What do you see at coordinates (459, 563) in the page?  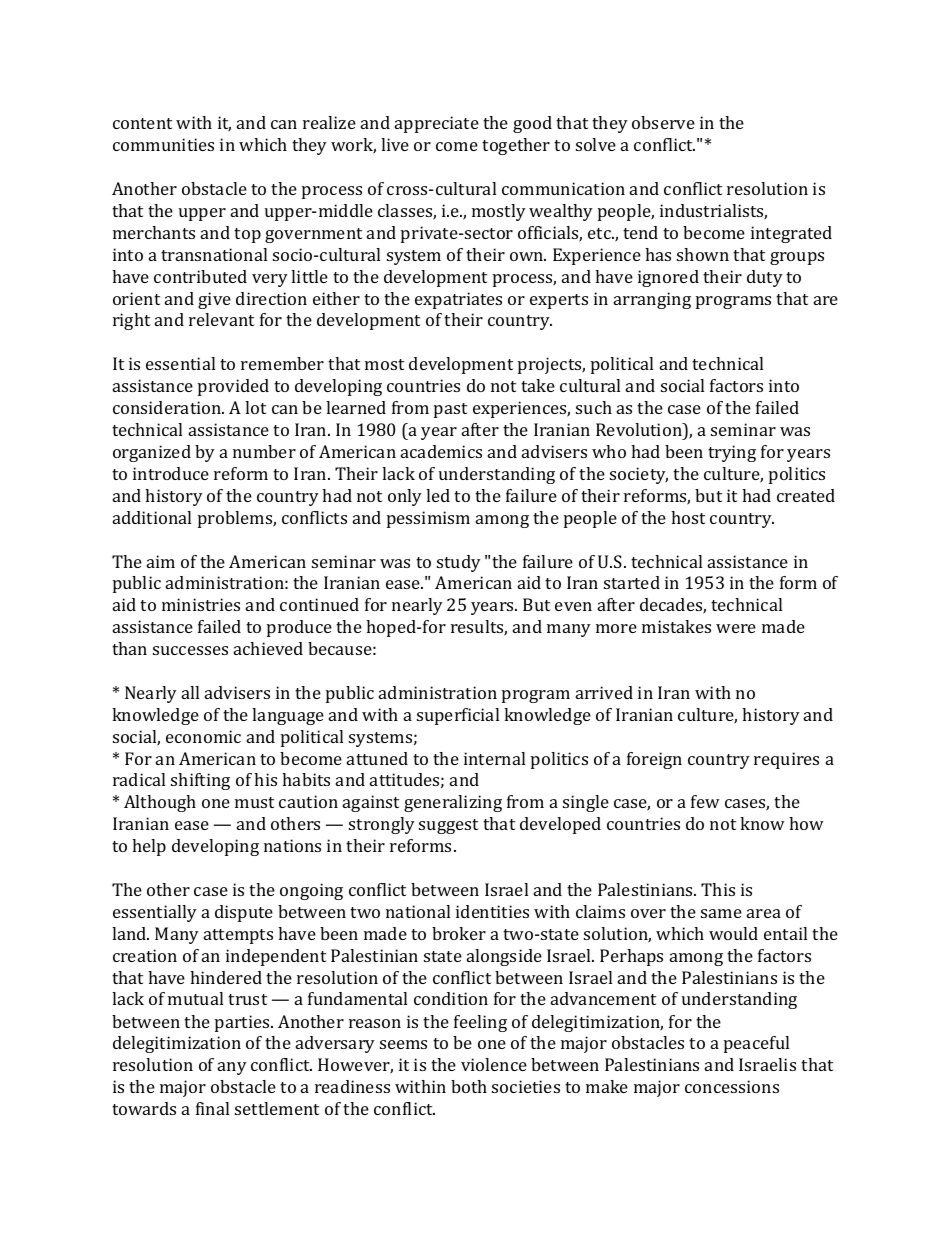 I see `study` at bounding box center [459, 563].
